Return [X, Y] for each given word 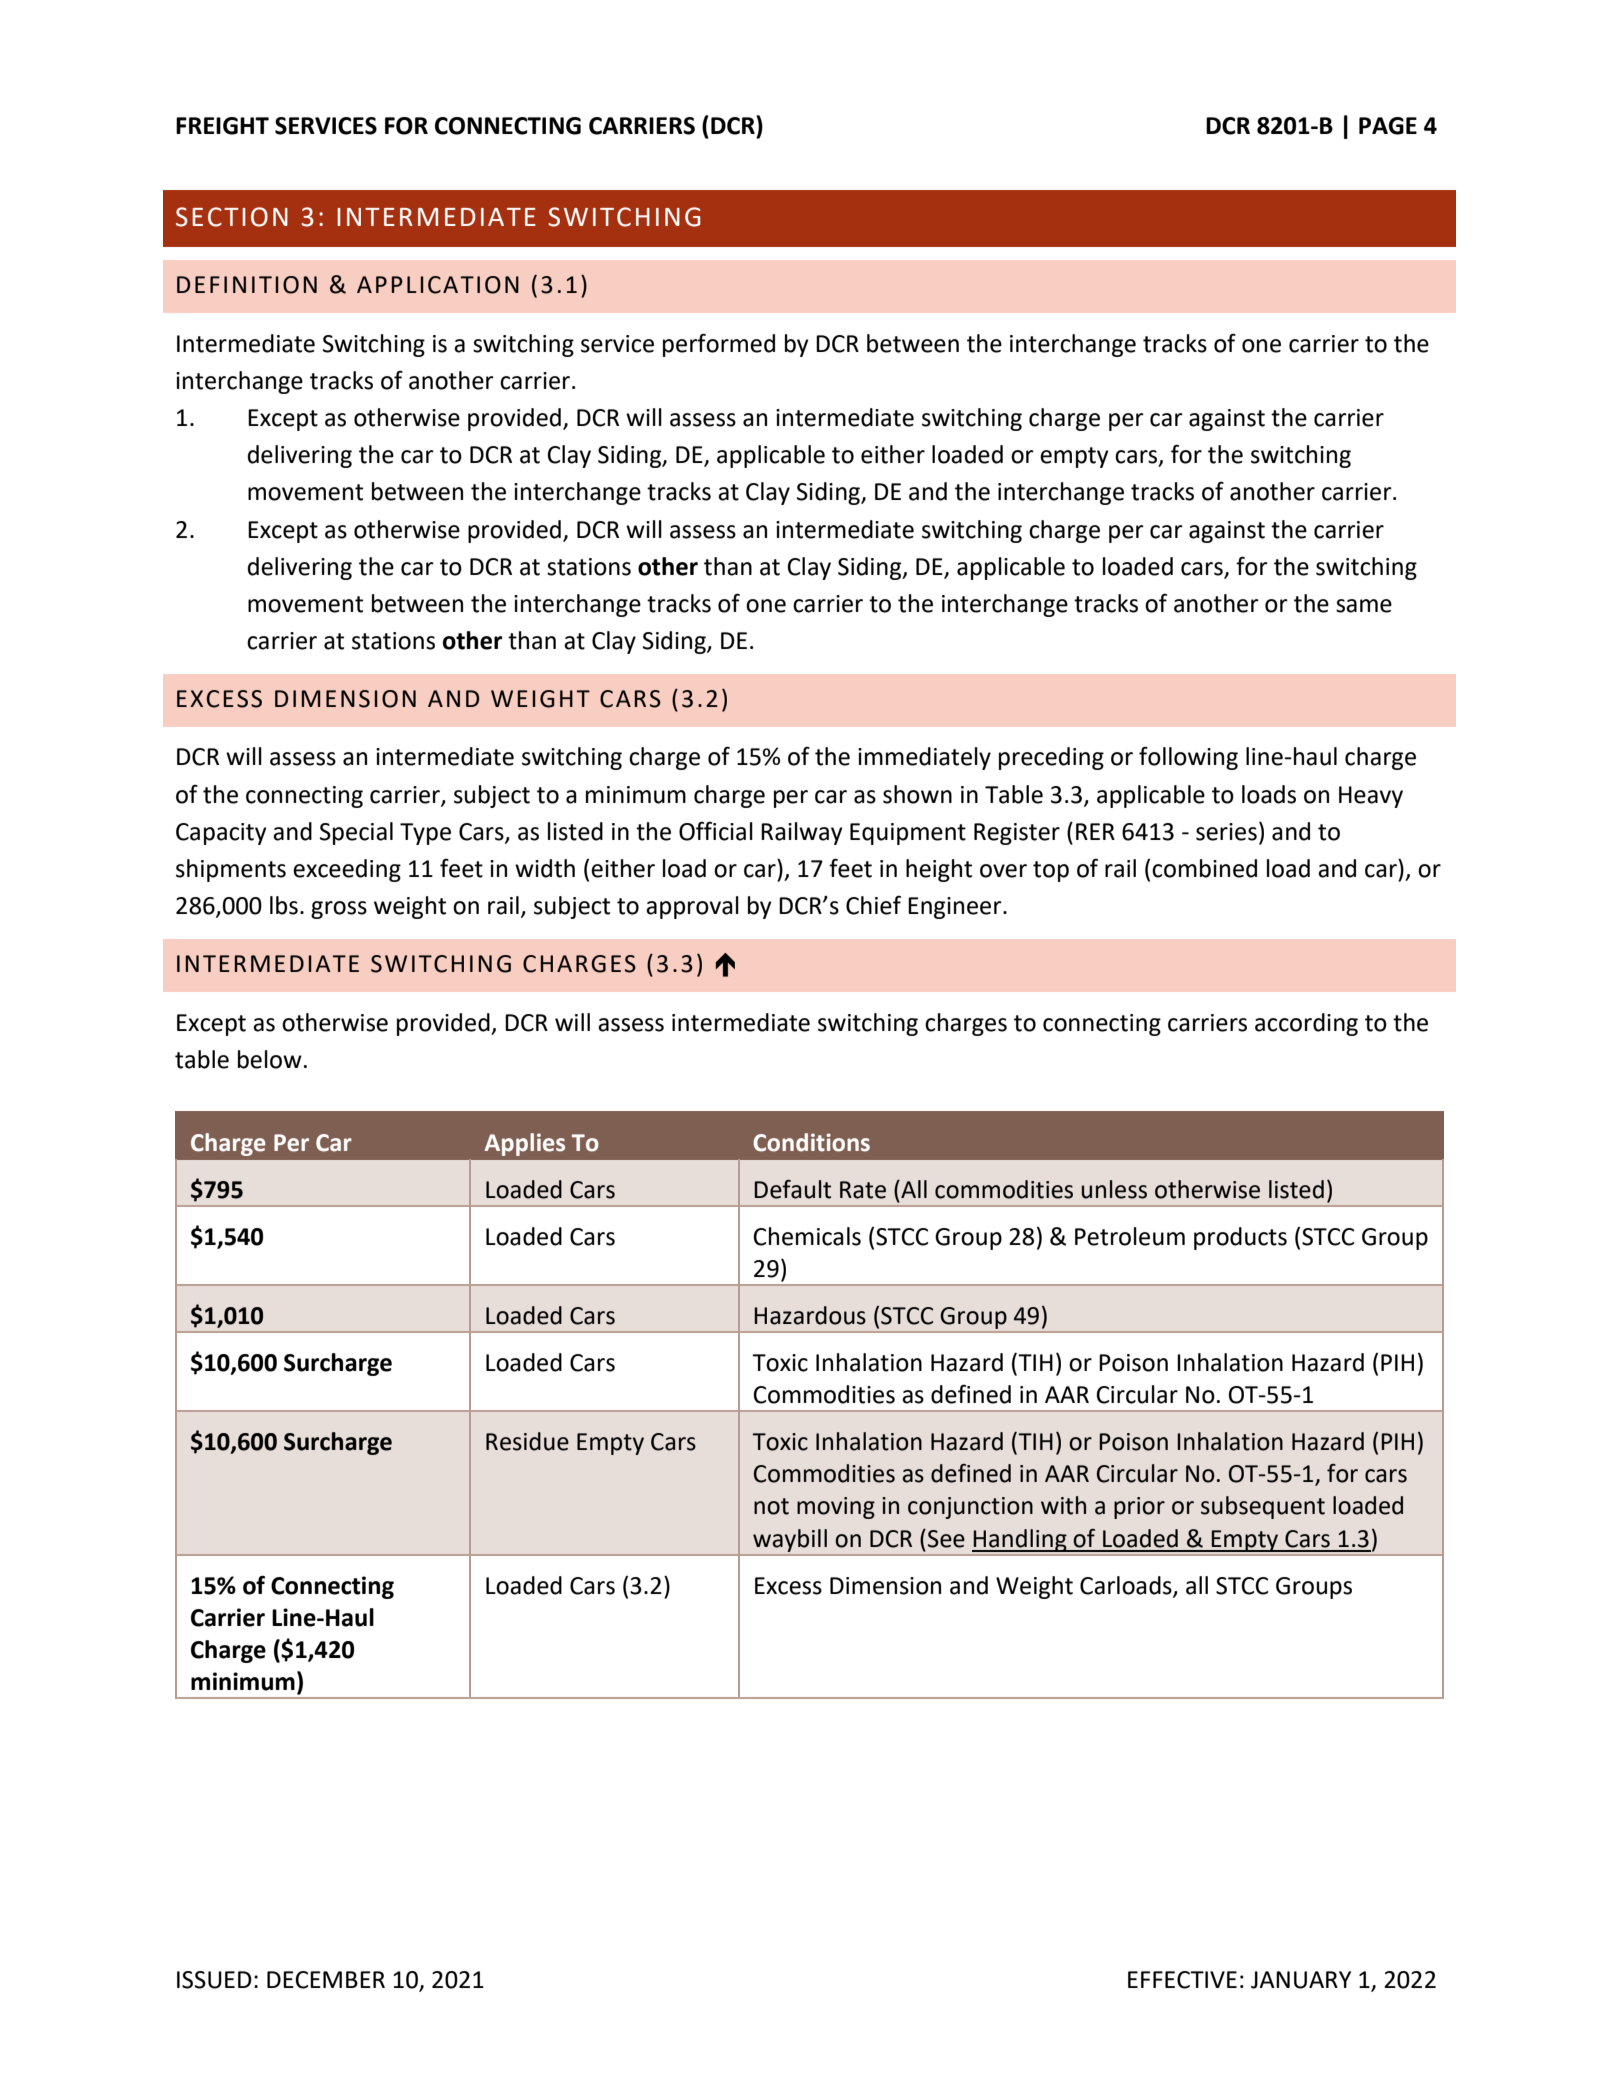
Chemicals [807, 1236]
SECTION [232, 217]
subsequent [1263, 1507]
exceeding [347, 870]
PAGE [1388, 126]
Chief [873, 905]
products [1240, 1238]
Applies [525, 1144]
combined [1204, 868]
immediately [924, 758]
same [1364, 606]
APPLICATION [438, 285]
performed [719, 345]
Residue [527, 1441]
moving [836, 1508]
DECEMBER [326, 1980]
